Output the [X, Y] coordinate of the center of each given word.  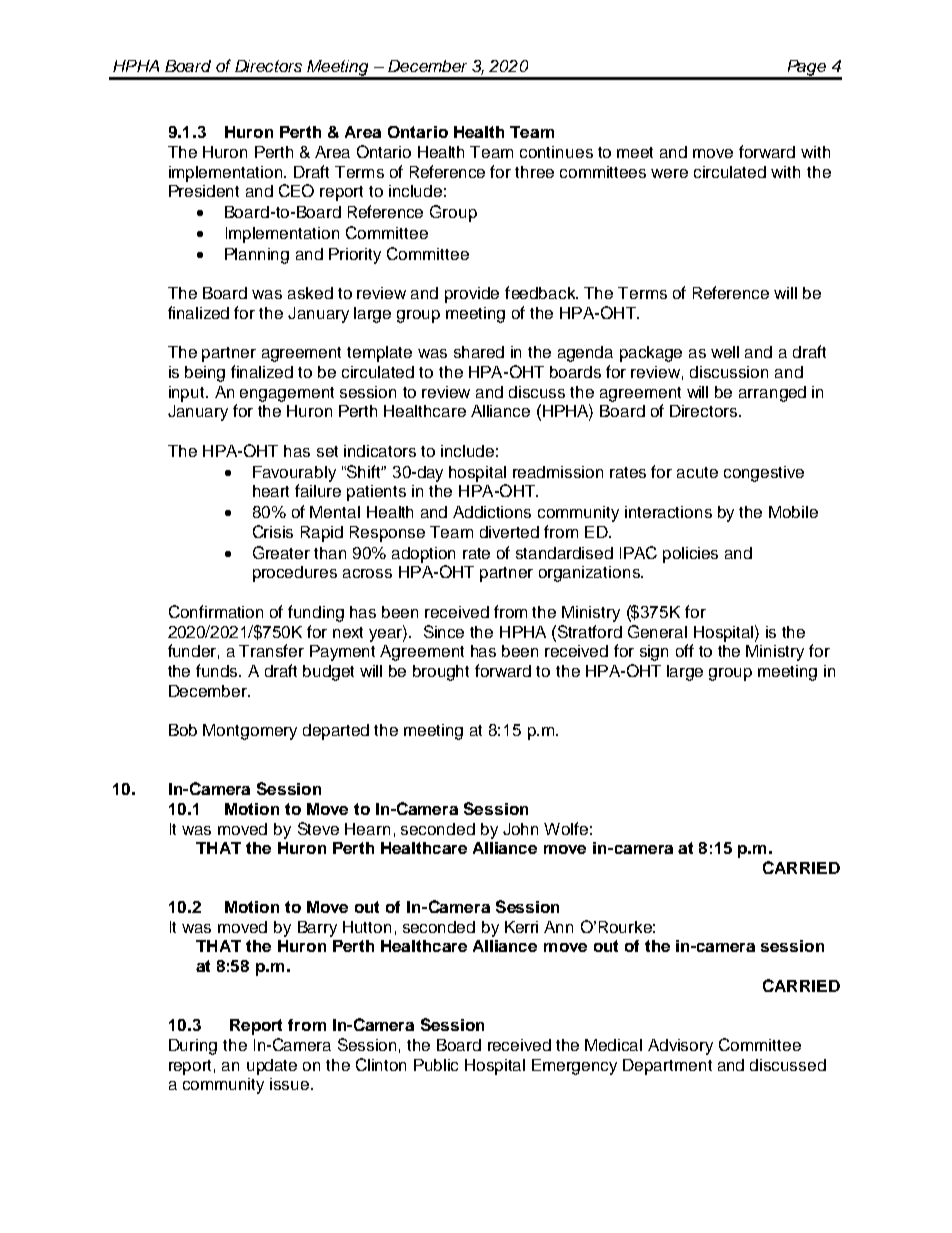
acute [697, 472]
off [685, 650]
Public [436, 1065]
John [520, 829]
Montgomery [250, 732]
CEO [296, 190]
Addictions [492, 512]
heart [271, 491]
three [534, 172]
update [272, 1067]
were [669, 173]
